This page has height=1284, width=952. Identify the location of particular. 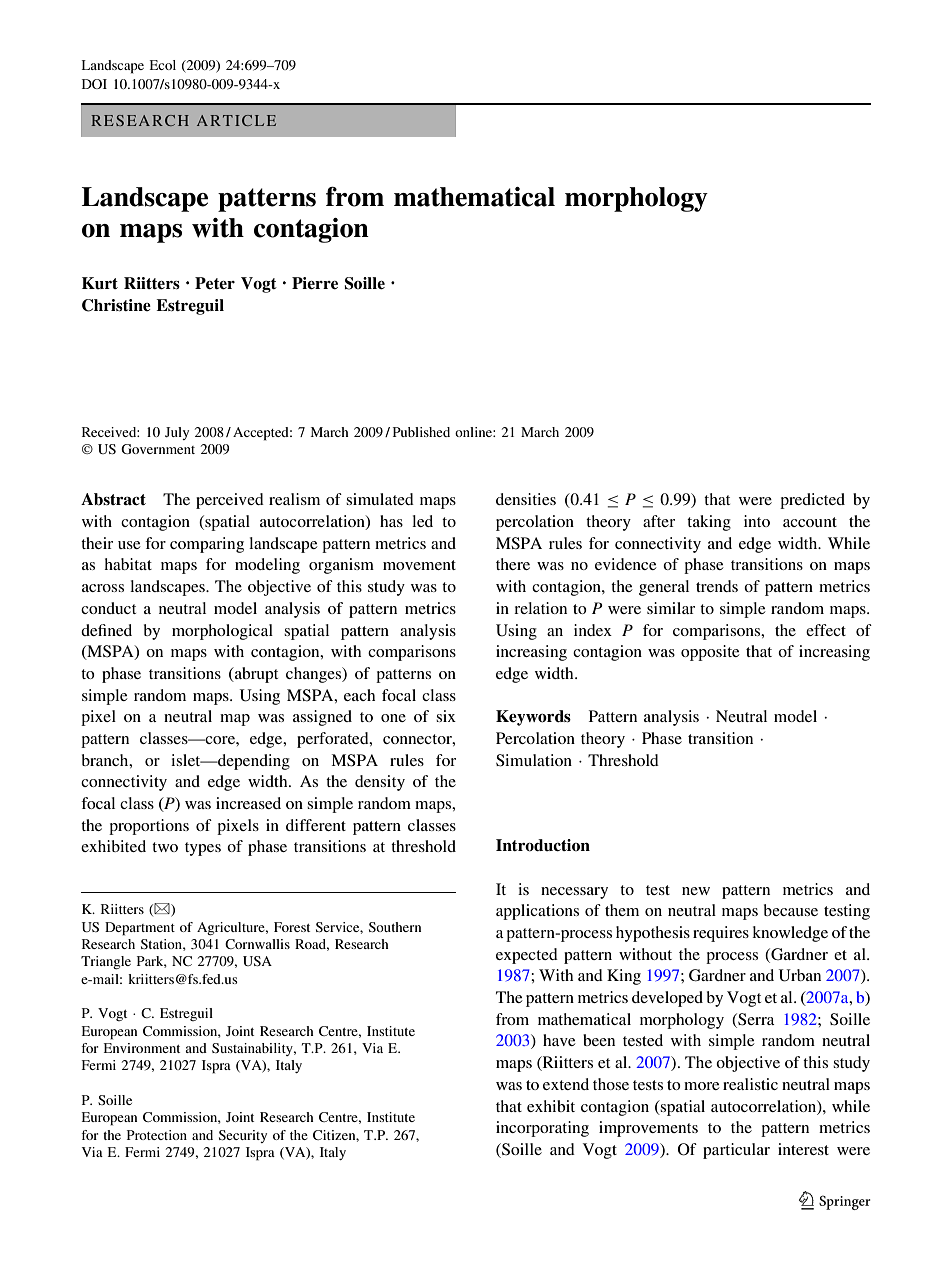
(736, 1151).
